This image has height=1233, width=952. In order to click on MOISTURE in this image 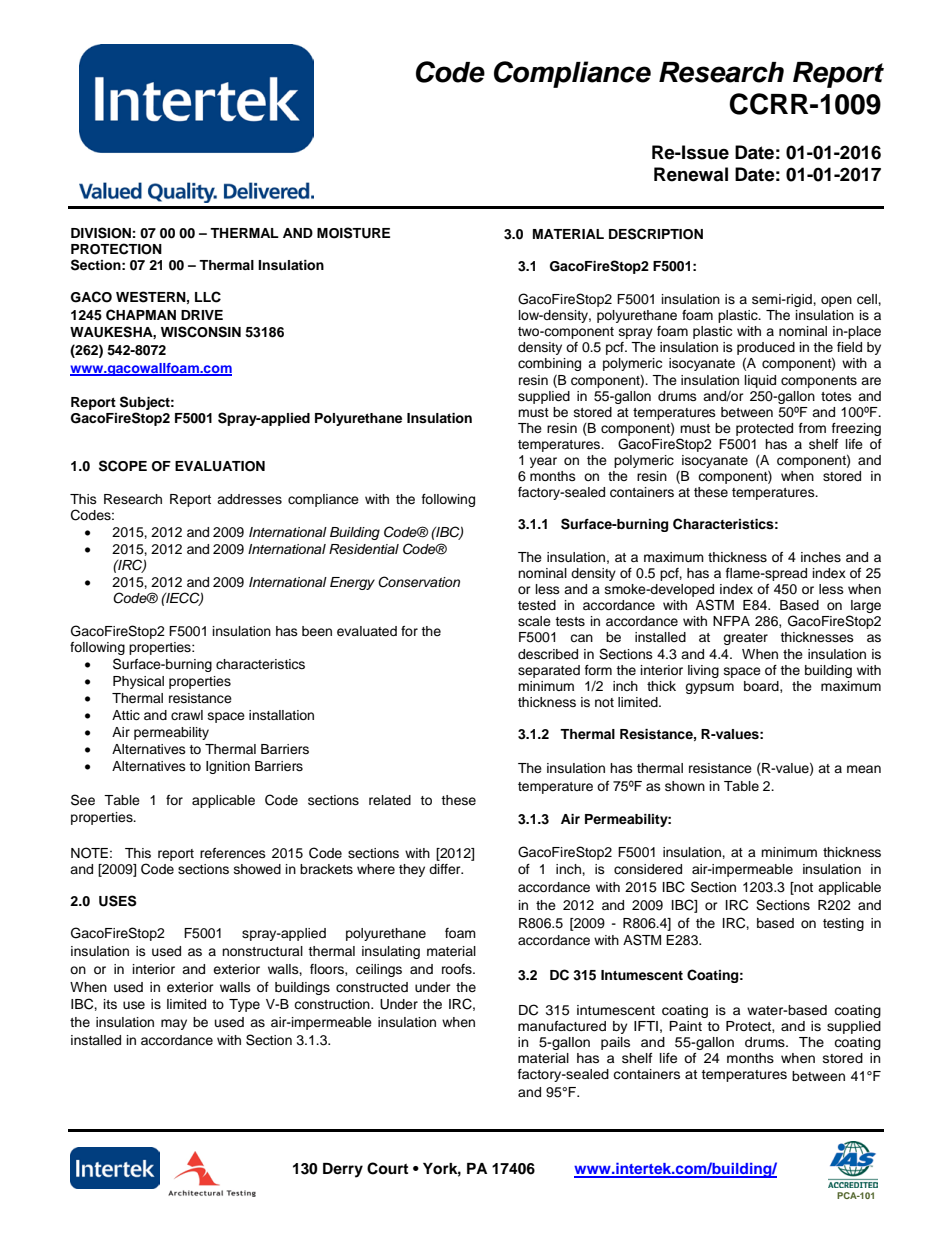, I will do `click(353, 233)`.
